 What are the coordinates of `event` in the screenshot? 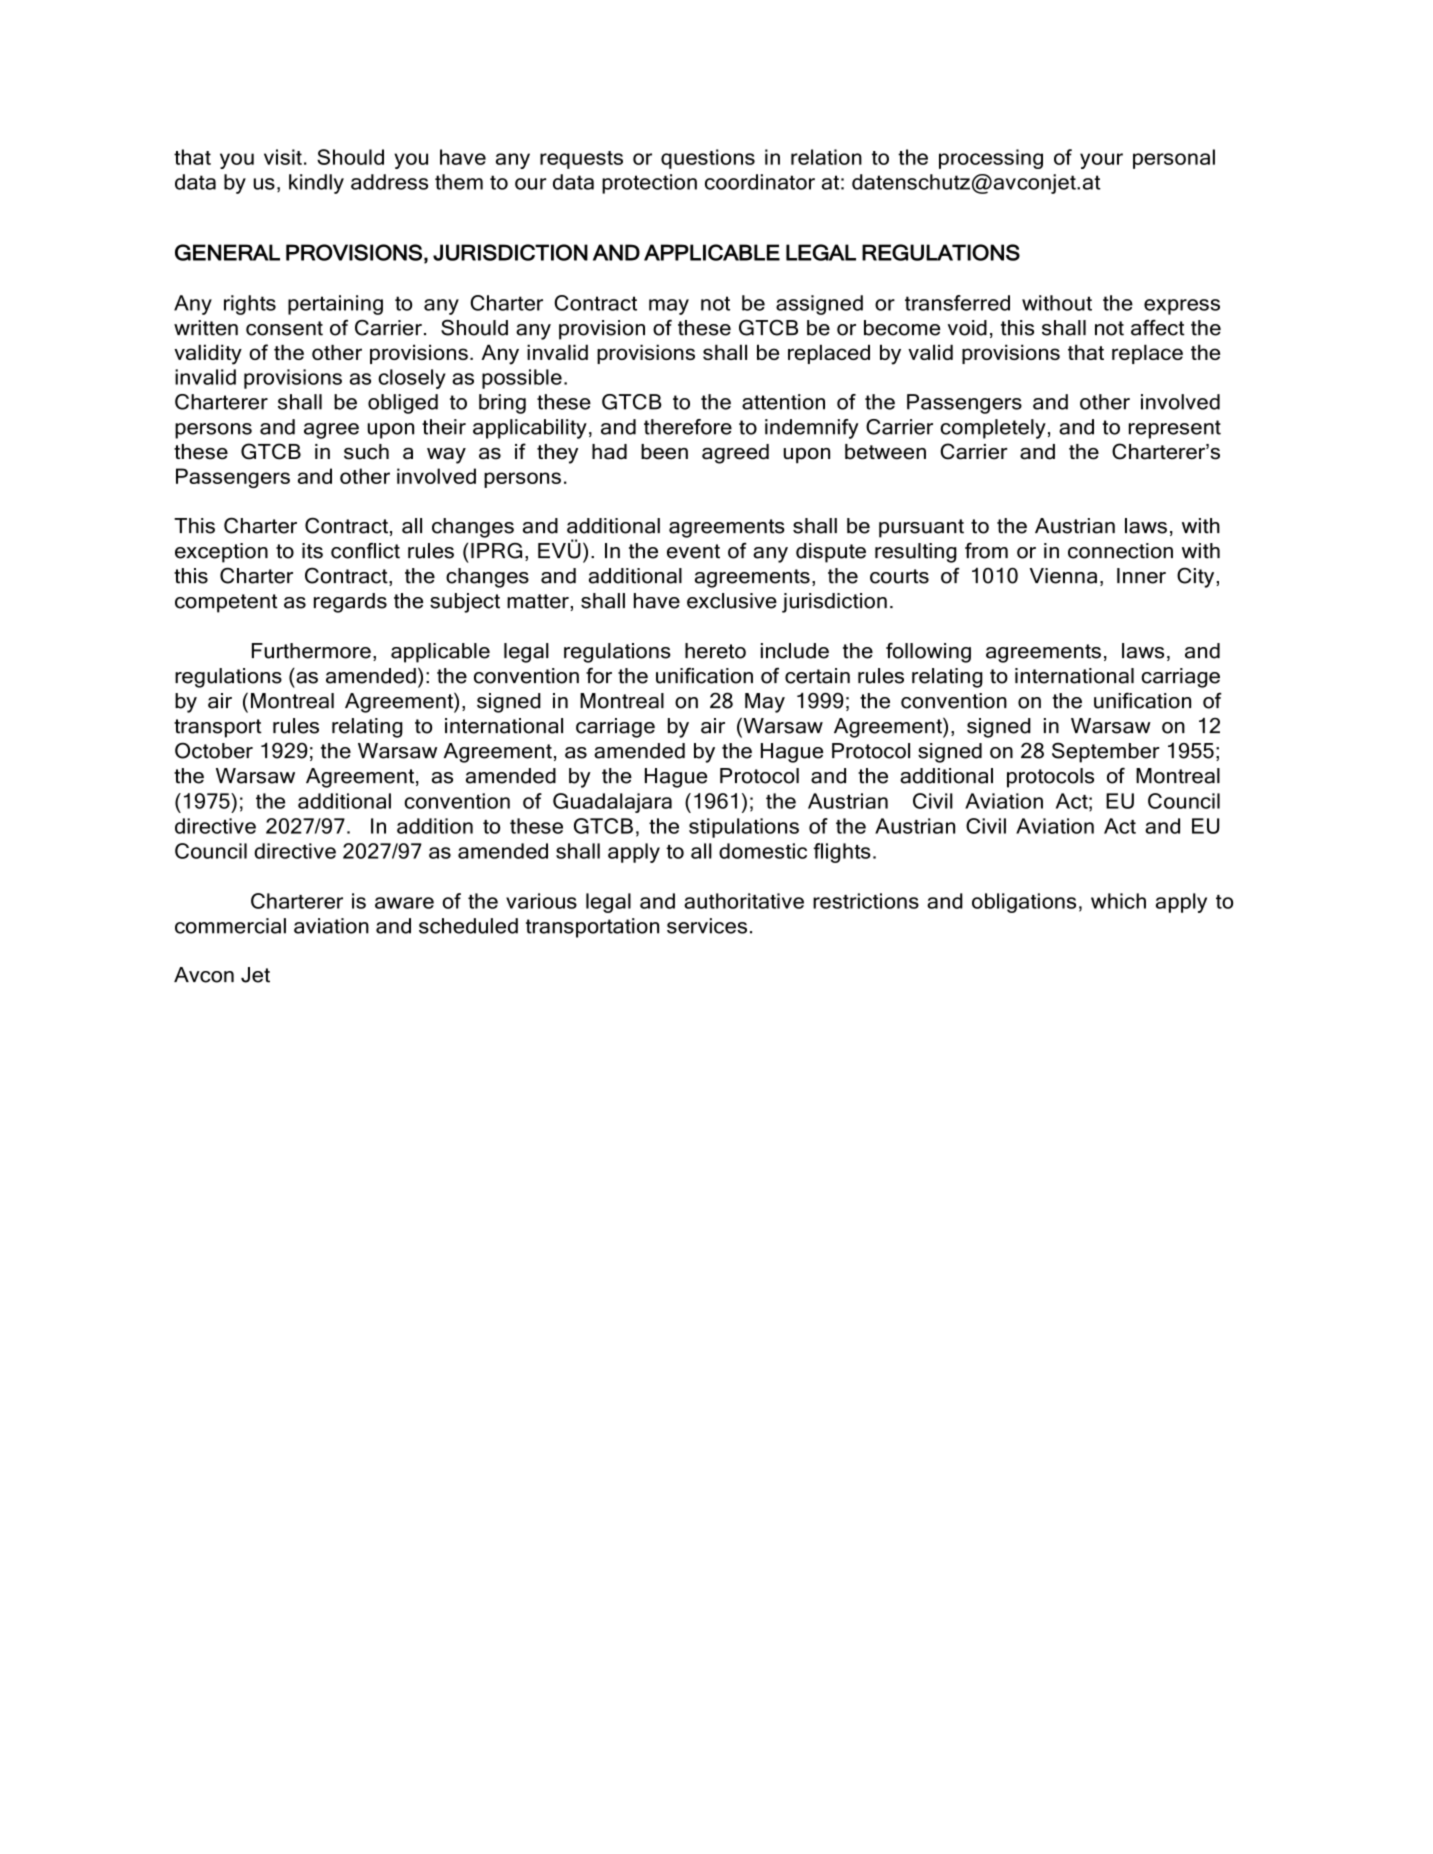 It's located at (693, 551).
